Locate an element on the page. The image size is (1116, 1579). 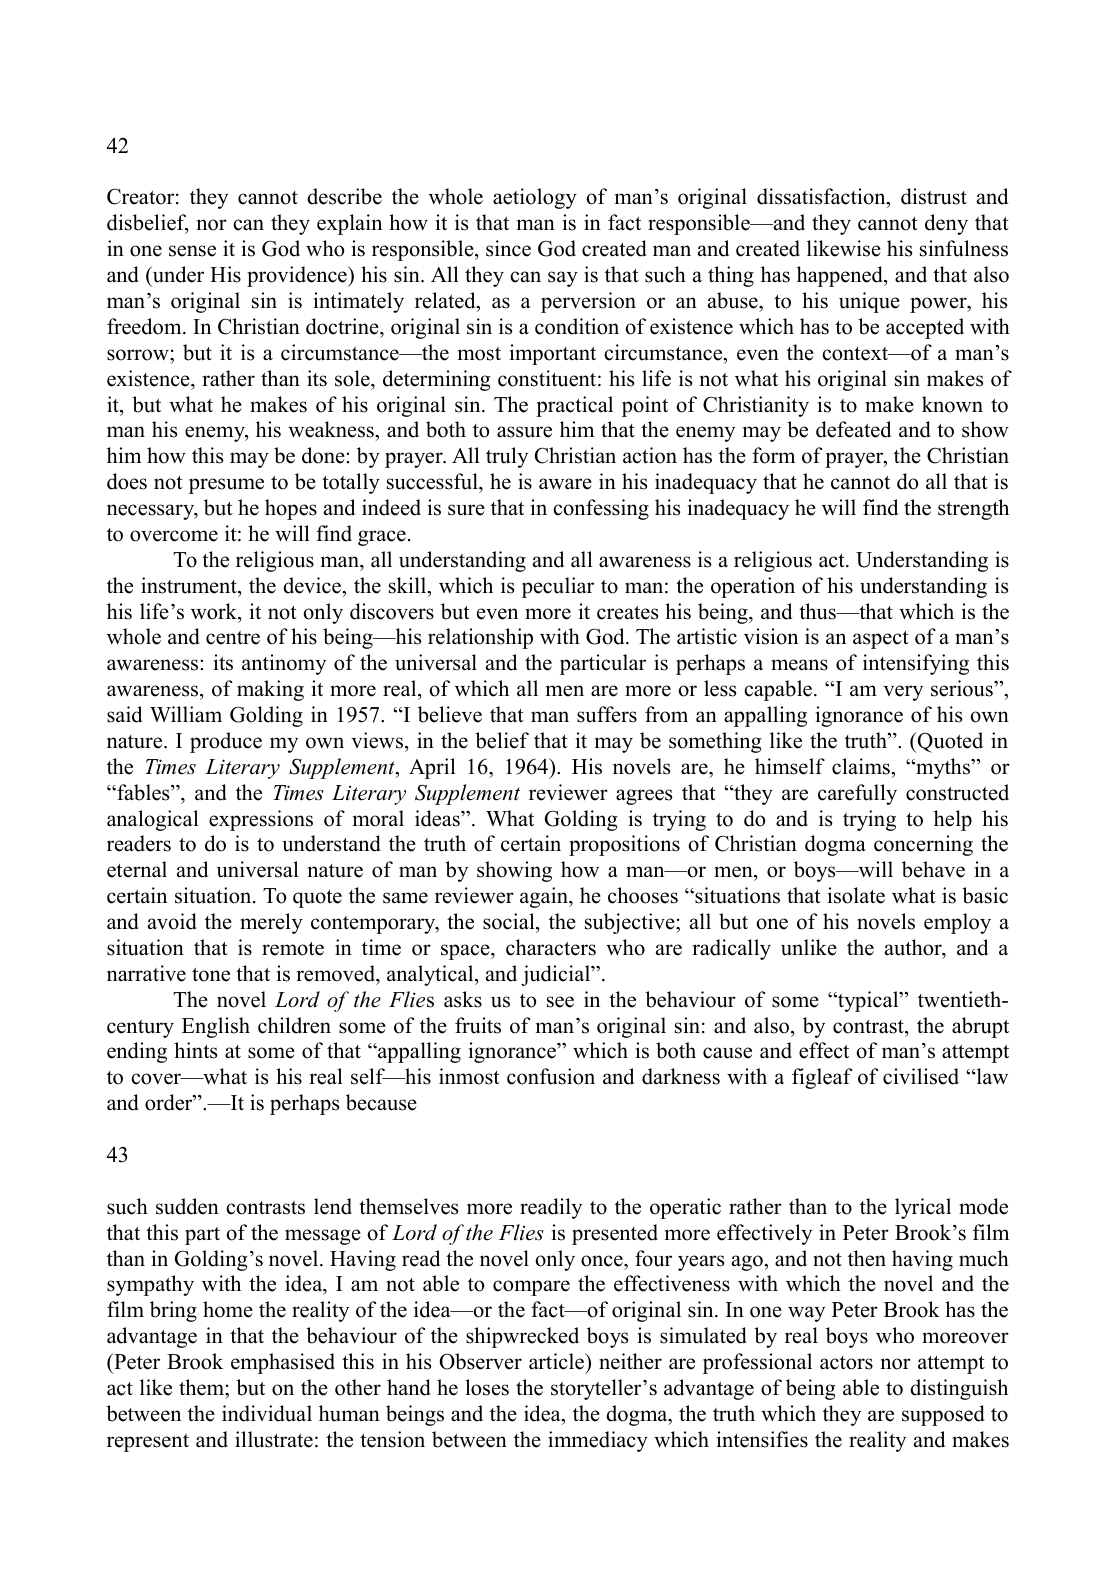
civilised is located at coordinates (921, 1076).
